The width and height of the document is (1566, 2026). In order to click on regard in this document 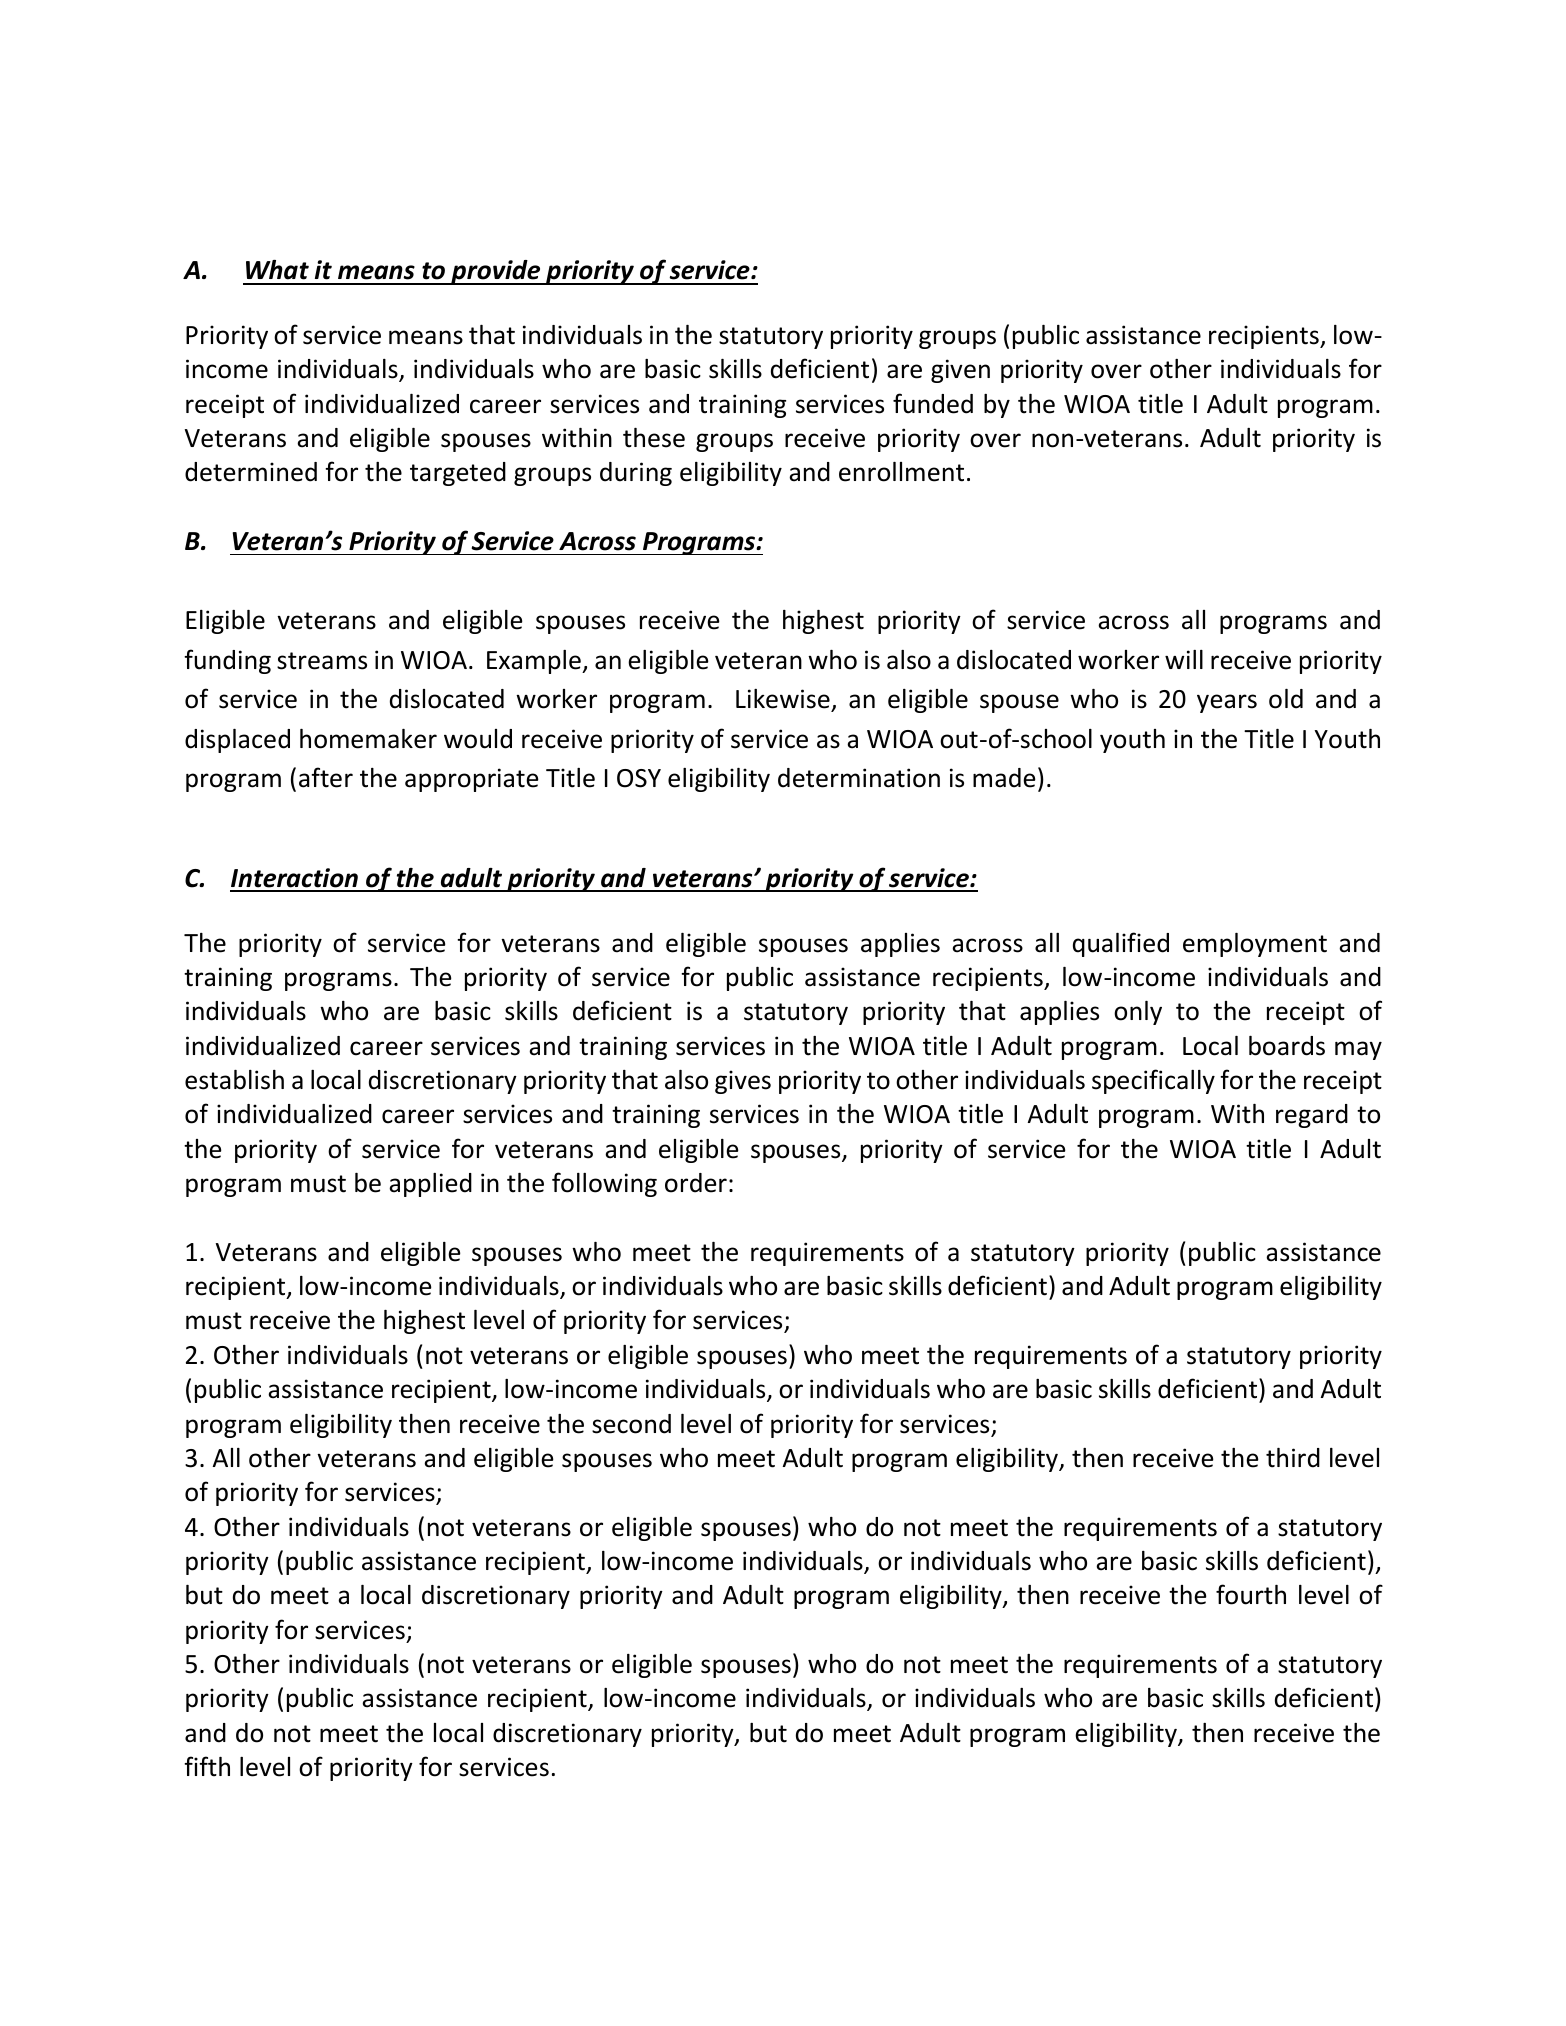, I will do `click(1312, 1116)`.
